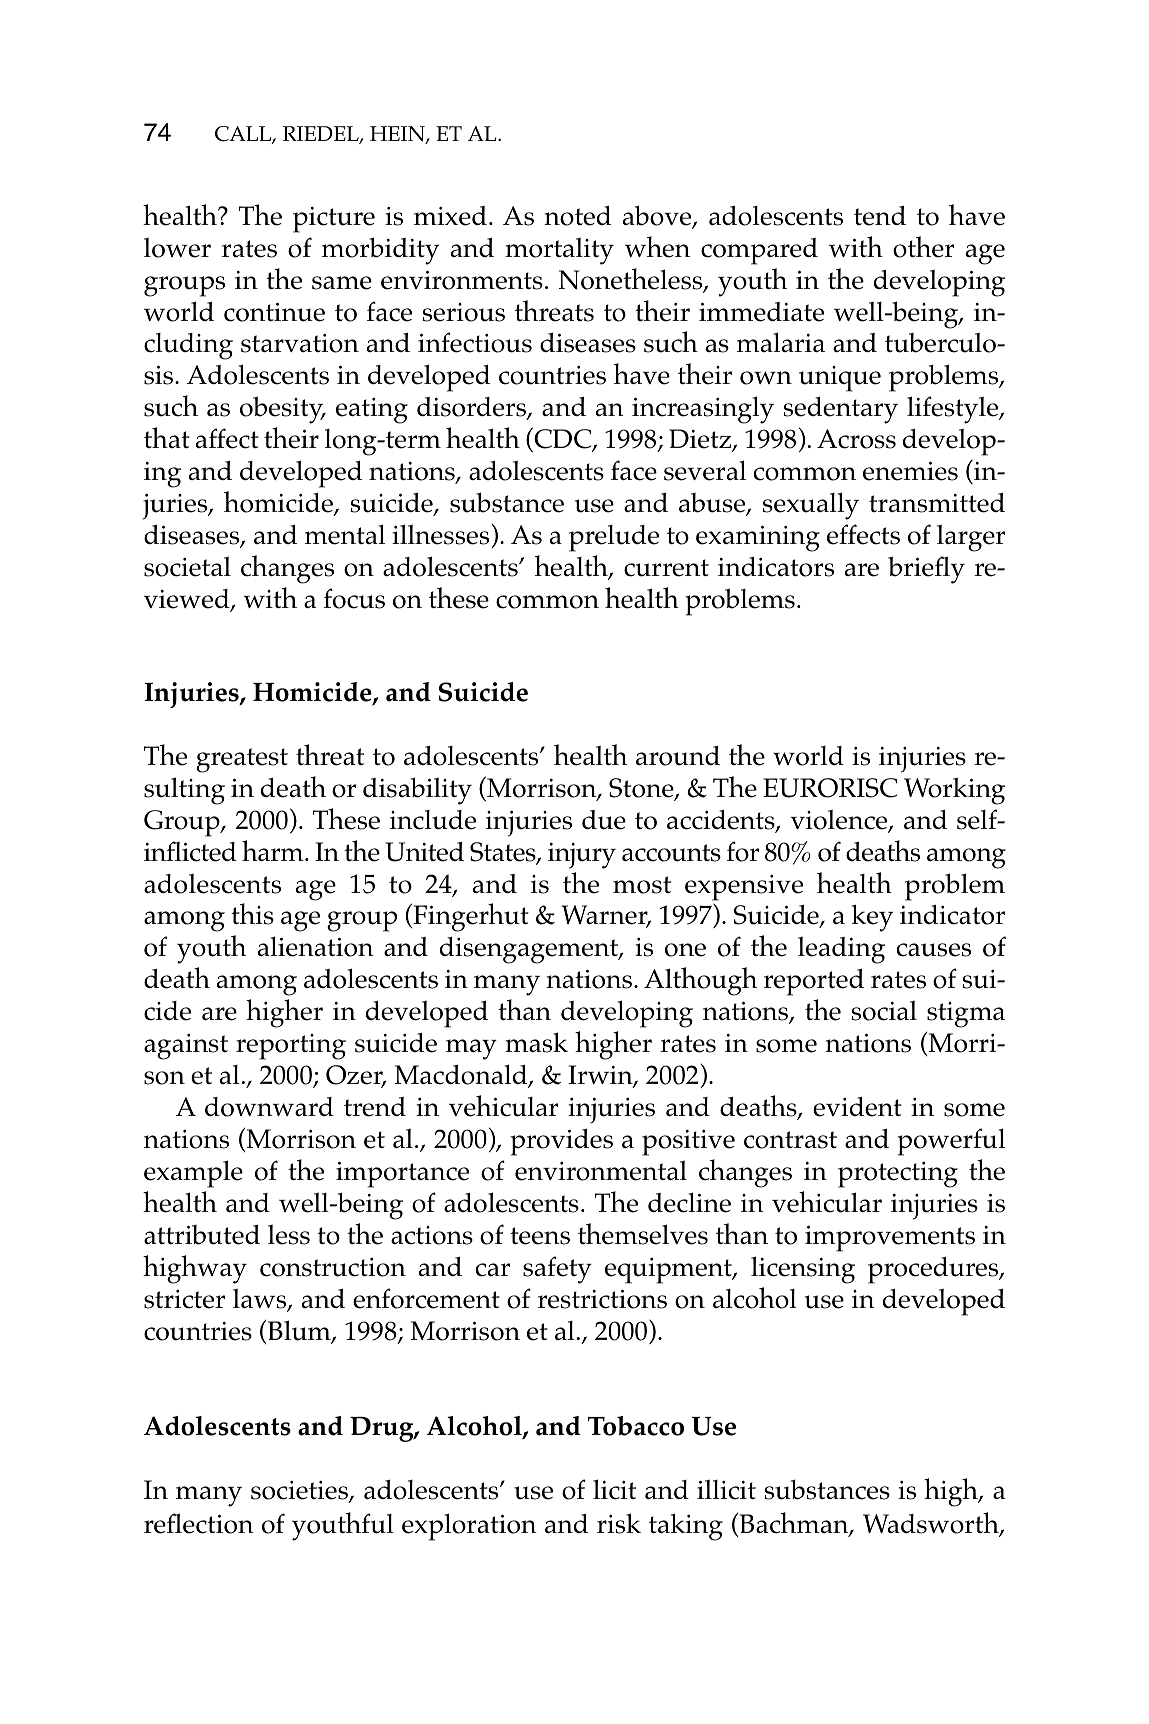 This document has height=1724, width=1149. I want to click on tend, so click(880, 216).
